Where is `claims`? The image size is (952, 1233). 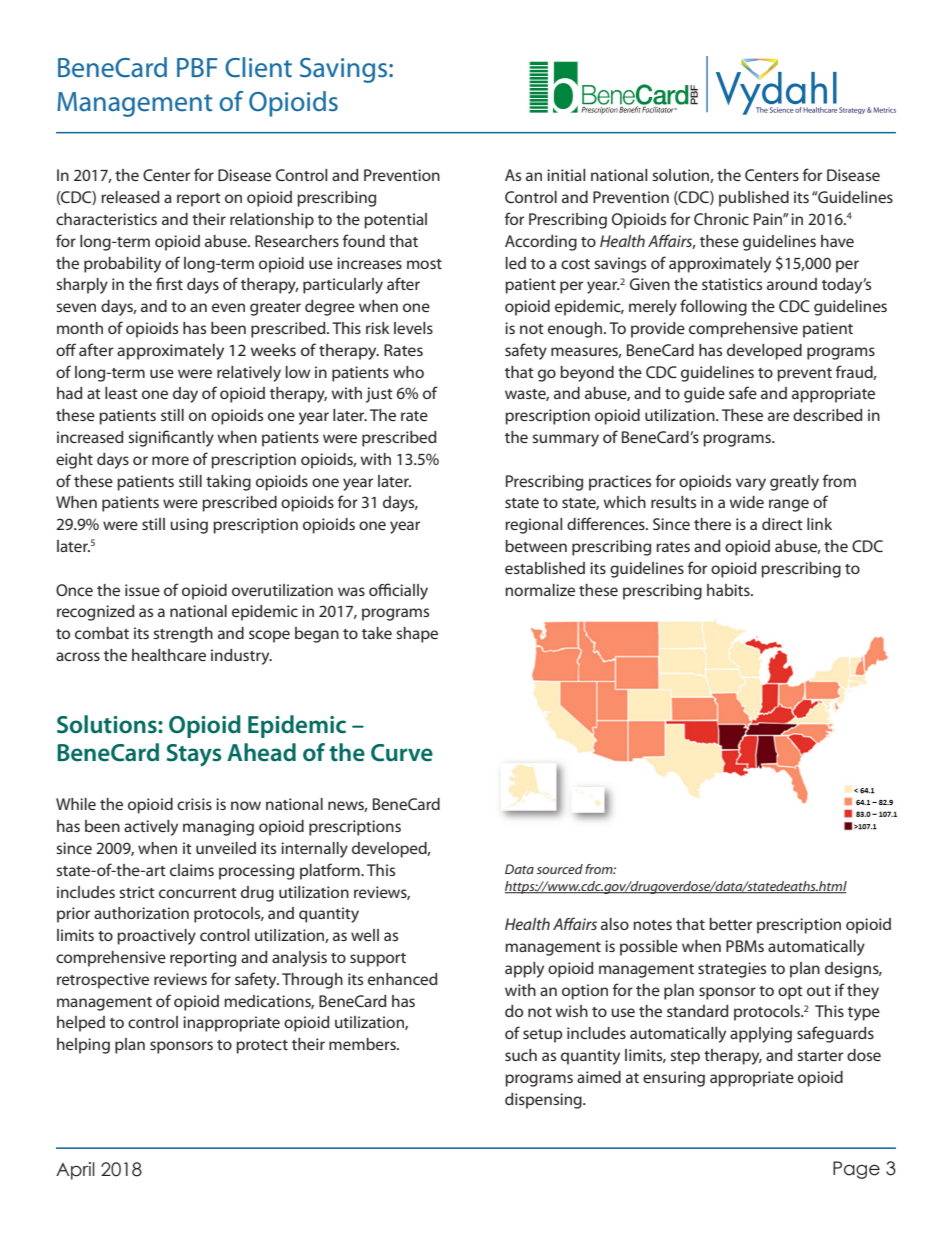
claims is located at coordinates (192, 870).
